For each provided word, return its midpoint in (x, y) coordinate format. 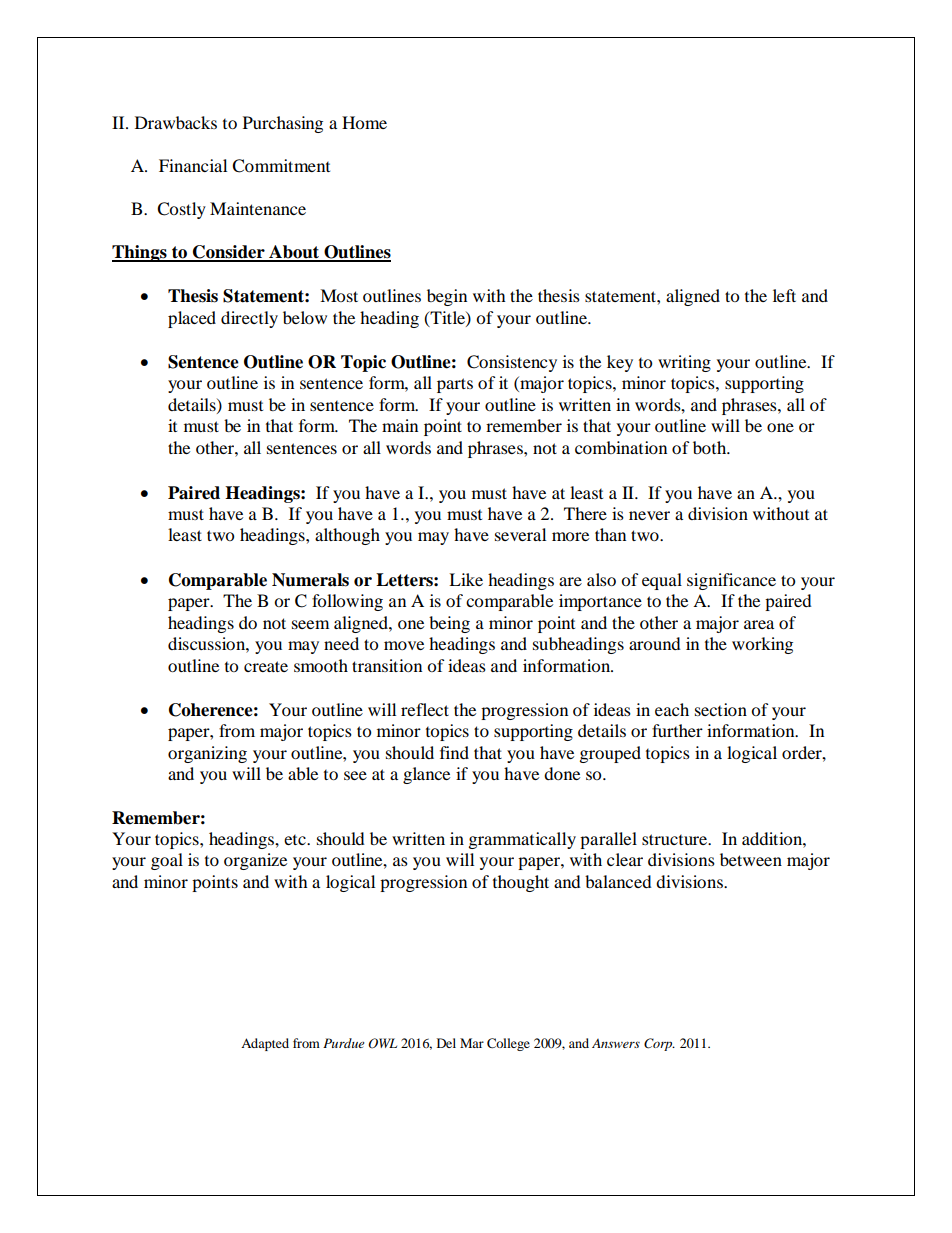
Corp (659, 1044)
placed (192, 319)
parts (455, 385)
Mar (472, 1043)
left (784, 295)
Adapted (265, 1044)
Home (364, 122)
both (711, 447)
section (721, 709)
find (454, 752)
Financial (193, 165)
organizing (207, 754)
